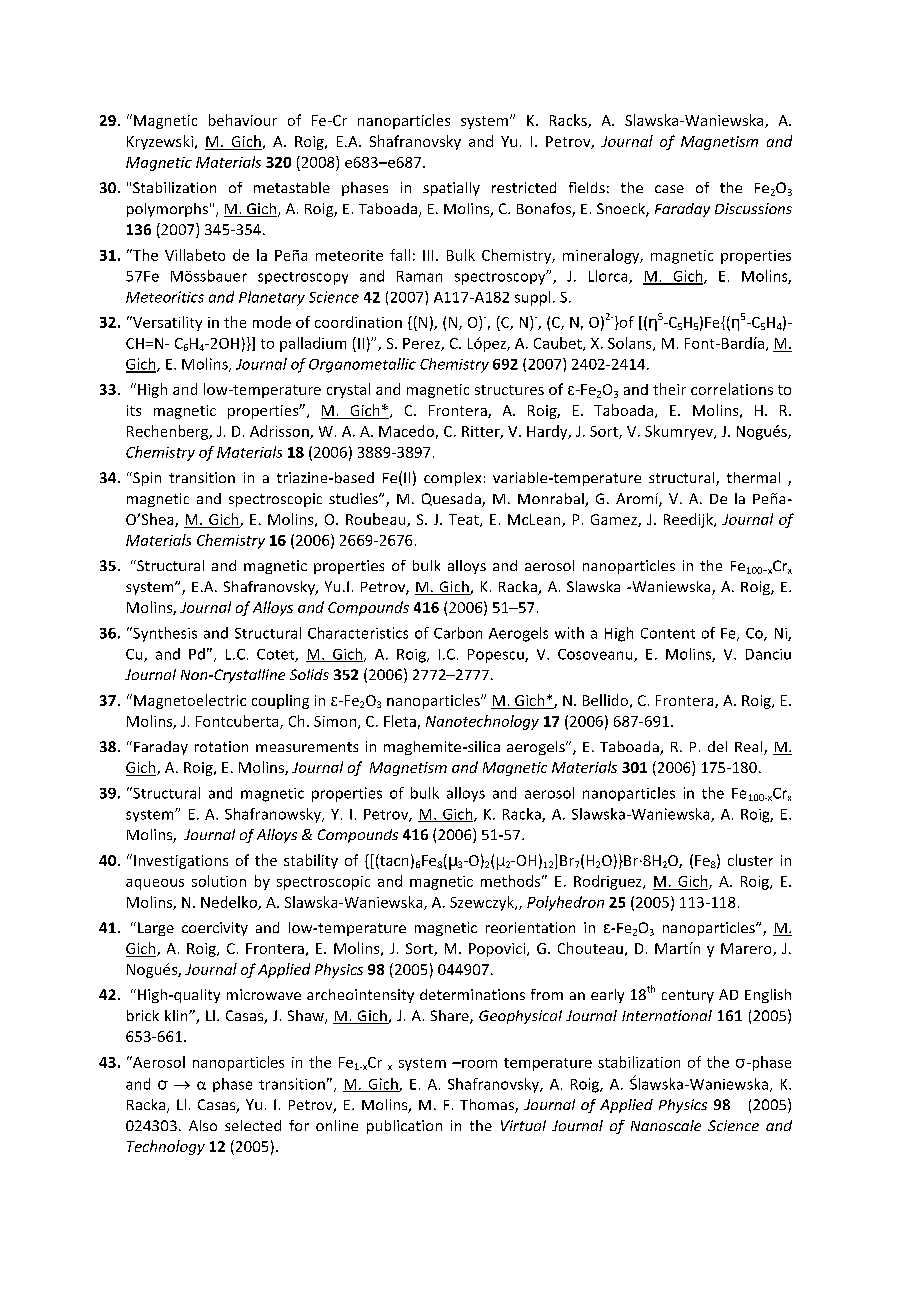 The width and height of the screenshot is (924, 1308). What do you see at coordinates (509, 390) in the screenshot?
I see `structures` at bounding box center [509, 390].
